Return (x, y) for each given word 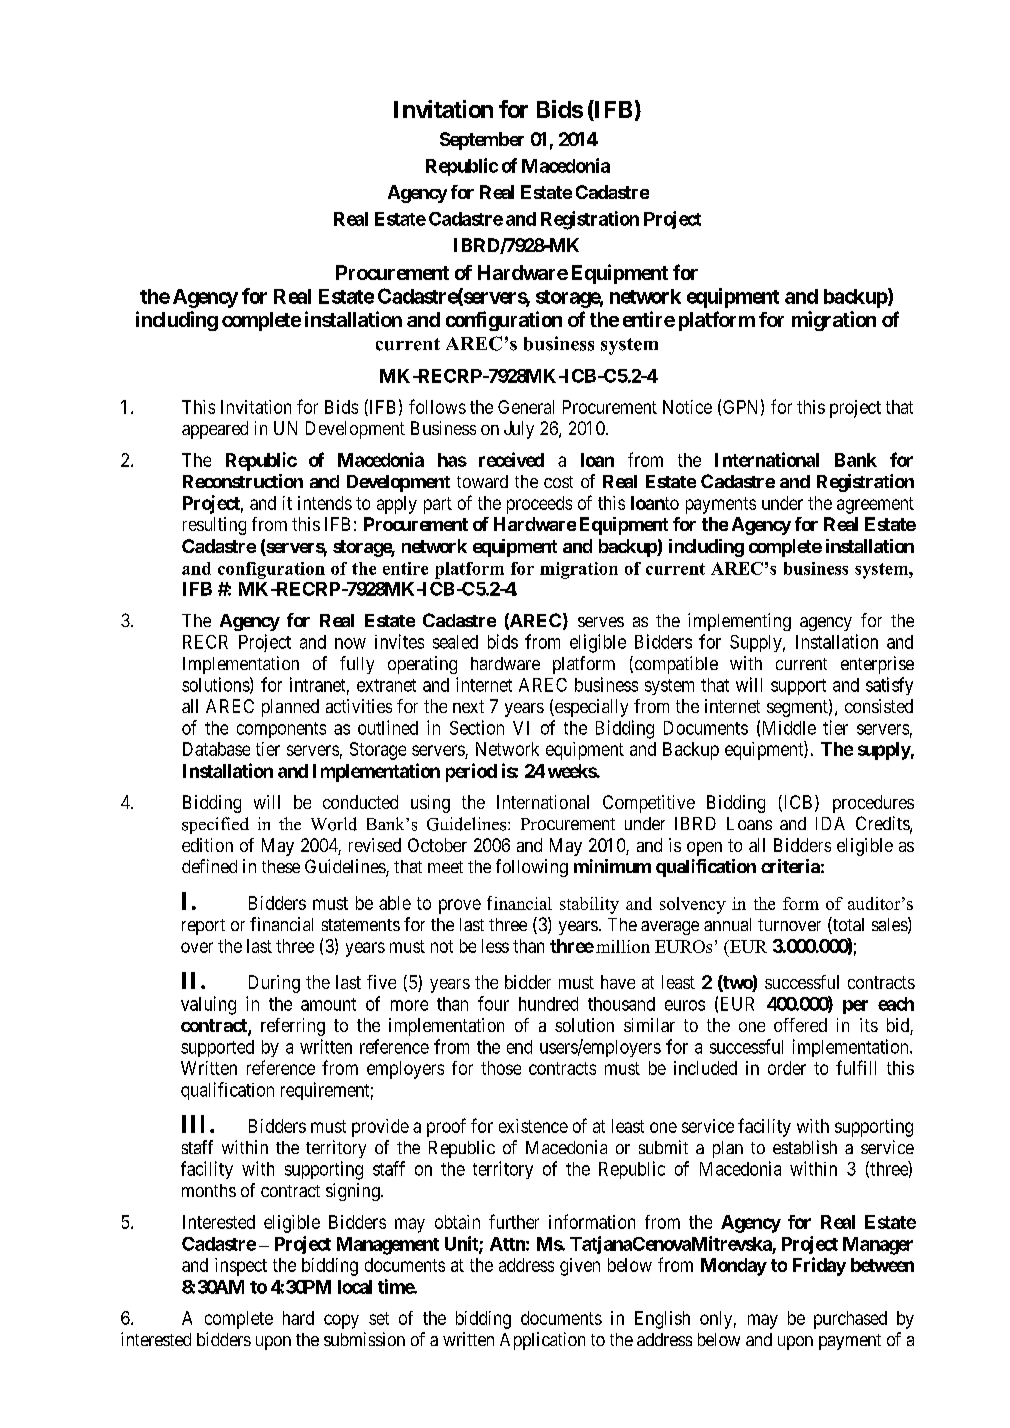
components (281, 730)
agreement (875, 505)
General (526, 407)
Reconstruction (243, 481)
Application (542, 1341)
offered (800, 1025)
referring (293, 1027)
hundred (548, 1004)
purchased (850, 1320)
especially (590, 708)
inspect (241, 1267)
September (482, 141)
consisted (879, 706)
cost (558, 482)
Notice (687, 407)
